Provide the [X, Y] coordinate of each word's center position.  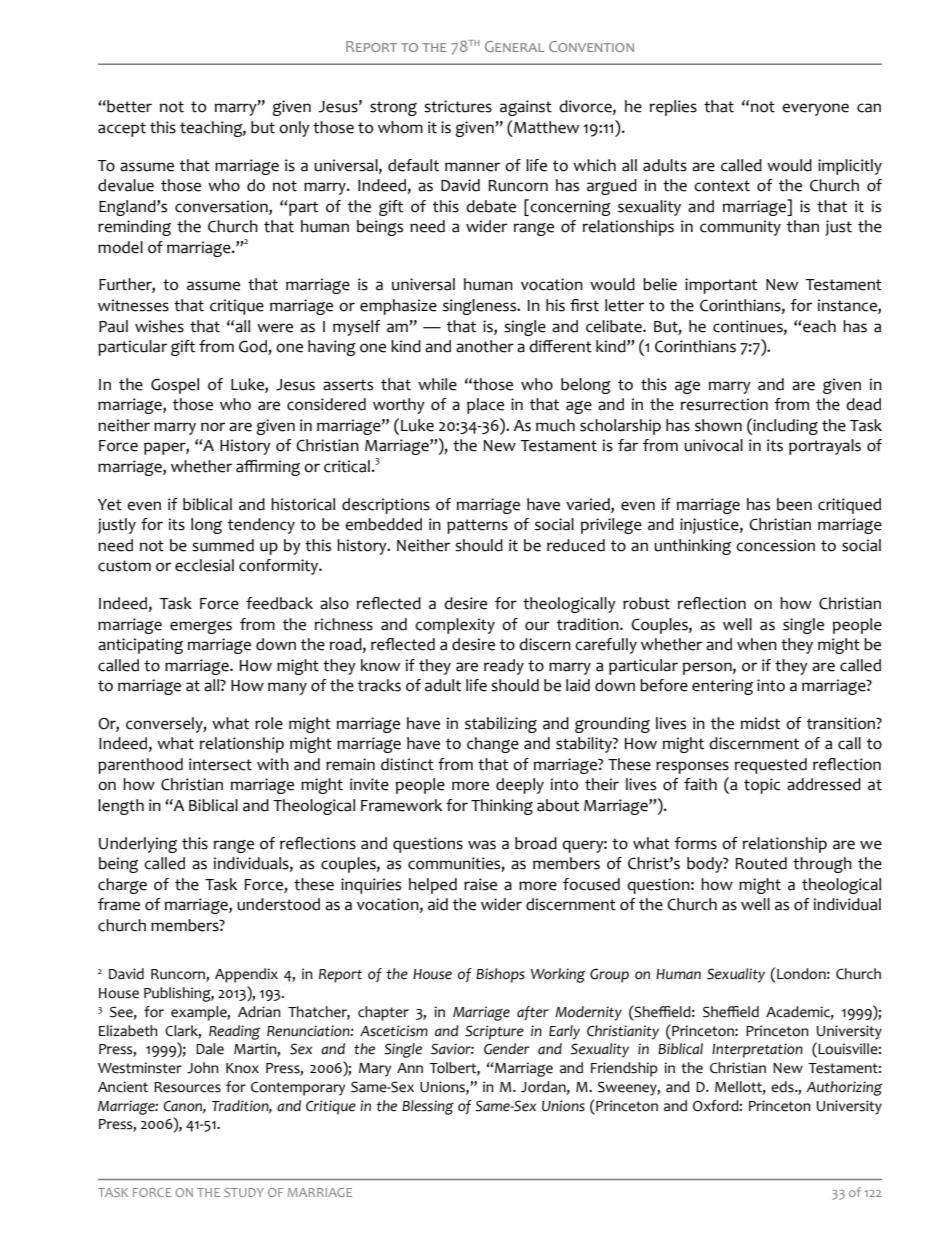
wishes [159, 326]
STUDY [244, 1192]
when [757, 644]
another [485, 346]
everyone [815, 109]
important [721, 286]
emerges [201, 627]
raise [480, 884]
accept [122, 129]
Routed [761, 863]
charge [122, 886]
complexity [455, 626]
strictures [458, 106]
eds [783, 1087]
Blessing [428, 1107]
